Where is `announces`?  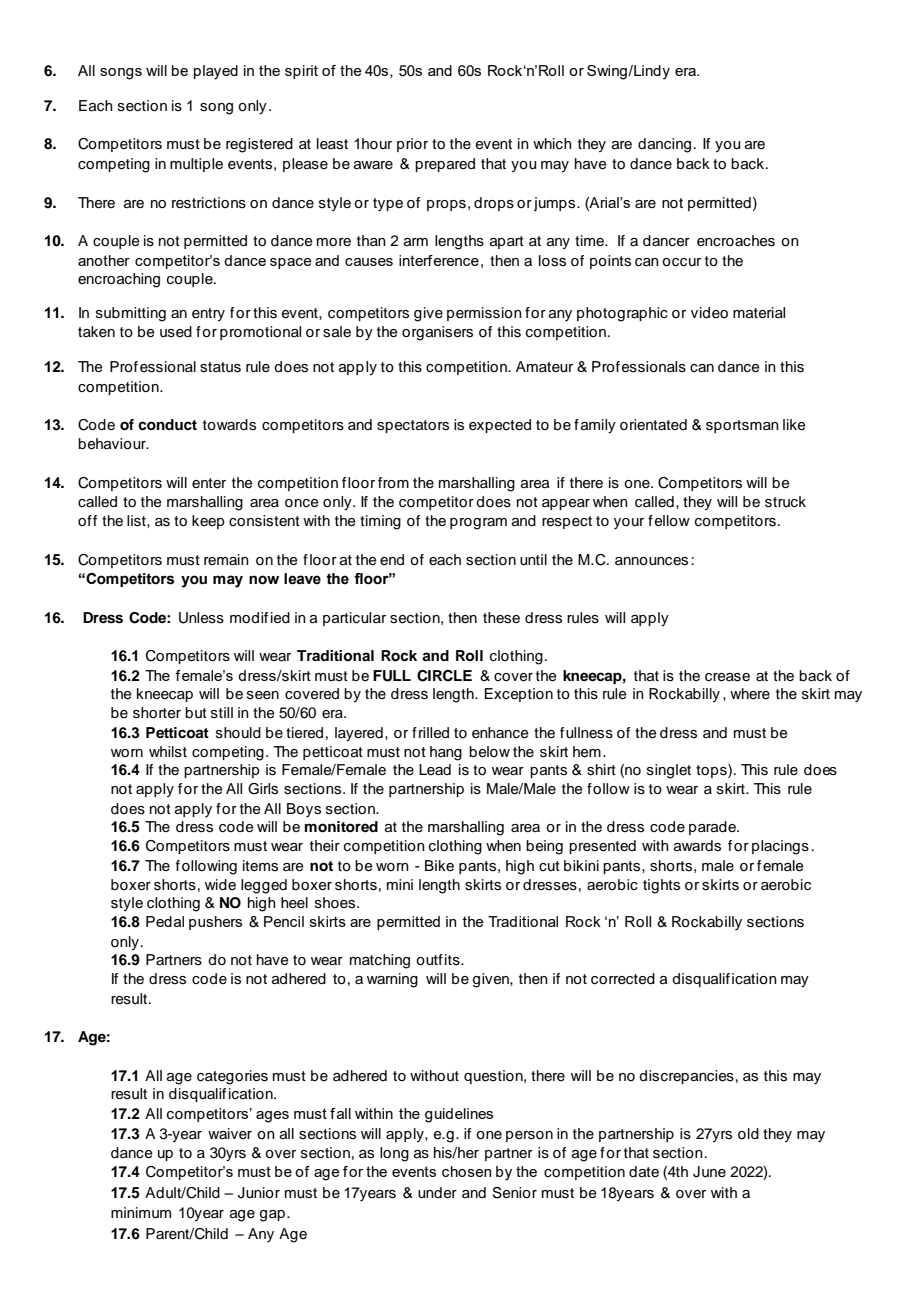 announces is located at coordinates (651, 561).
